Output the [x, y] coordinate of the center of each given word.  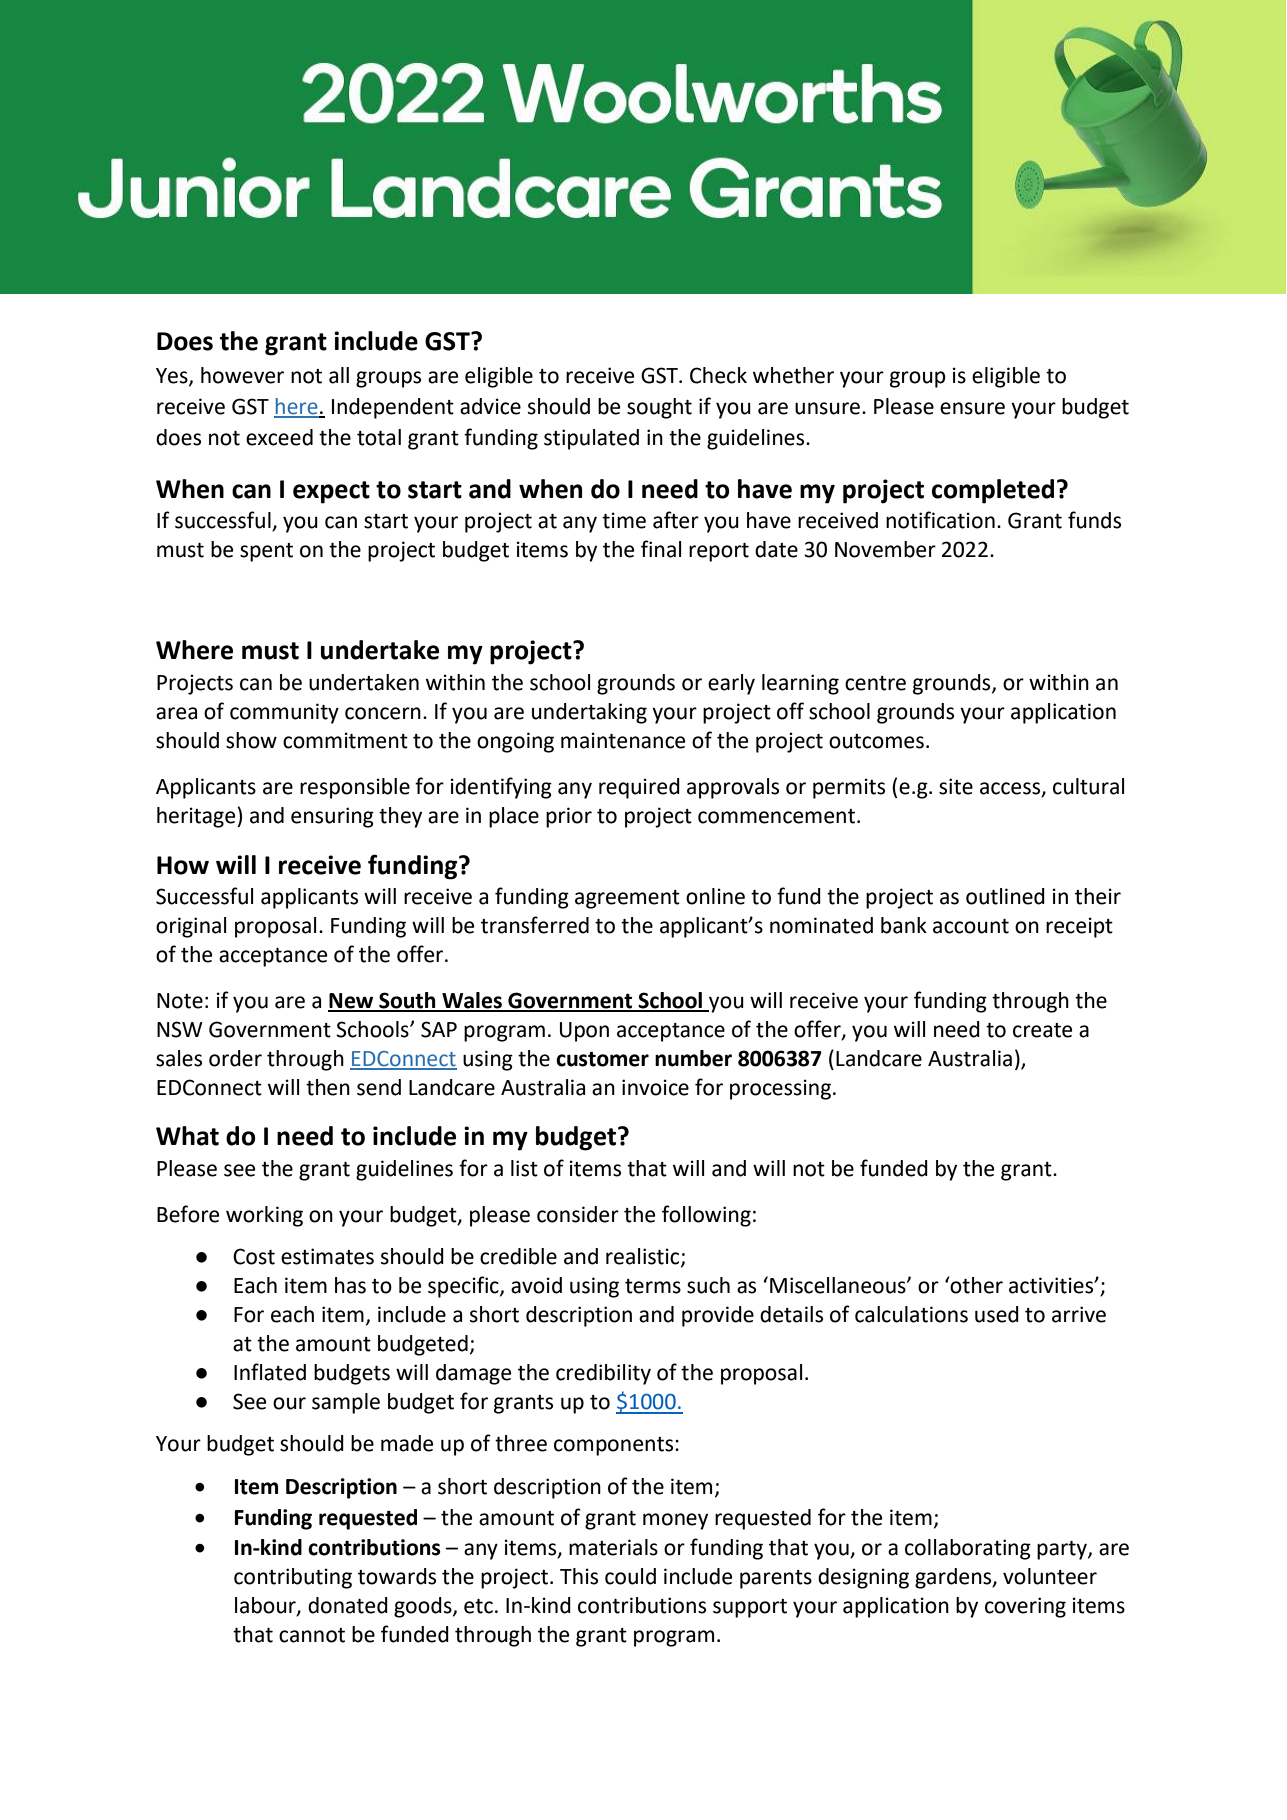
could [630, 1576]
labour [266, 1606]
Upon [584, 1032]
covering [1025, 1607]
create [1042, 1030]
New [352, 1002]
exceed [279, 437]
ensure [972, 408]
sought [659, 408]
